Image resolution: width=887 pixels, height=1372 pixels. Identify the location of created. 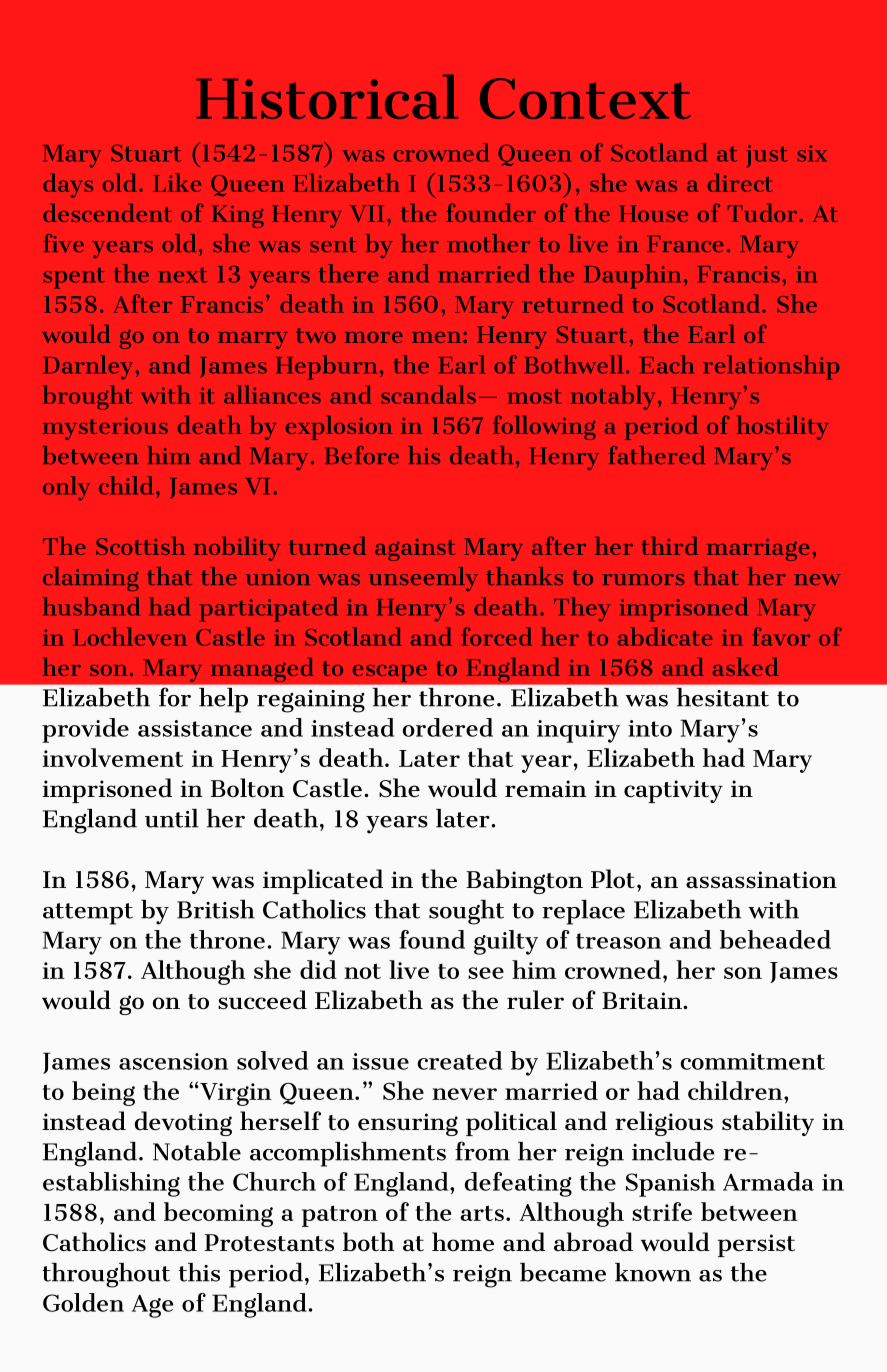
(459, 1060).
